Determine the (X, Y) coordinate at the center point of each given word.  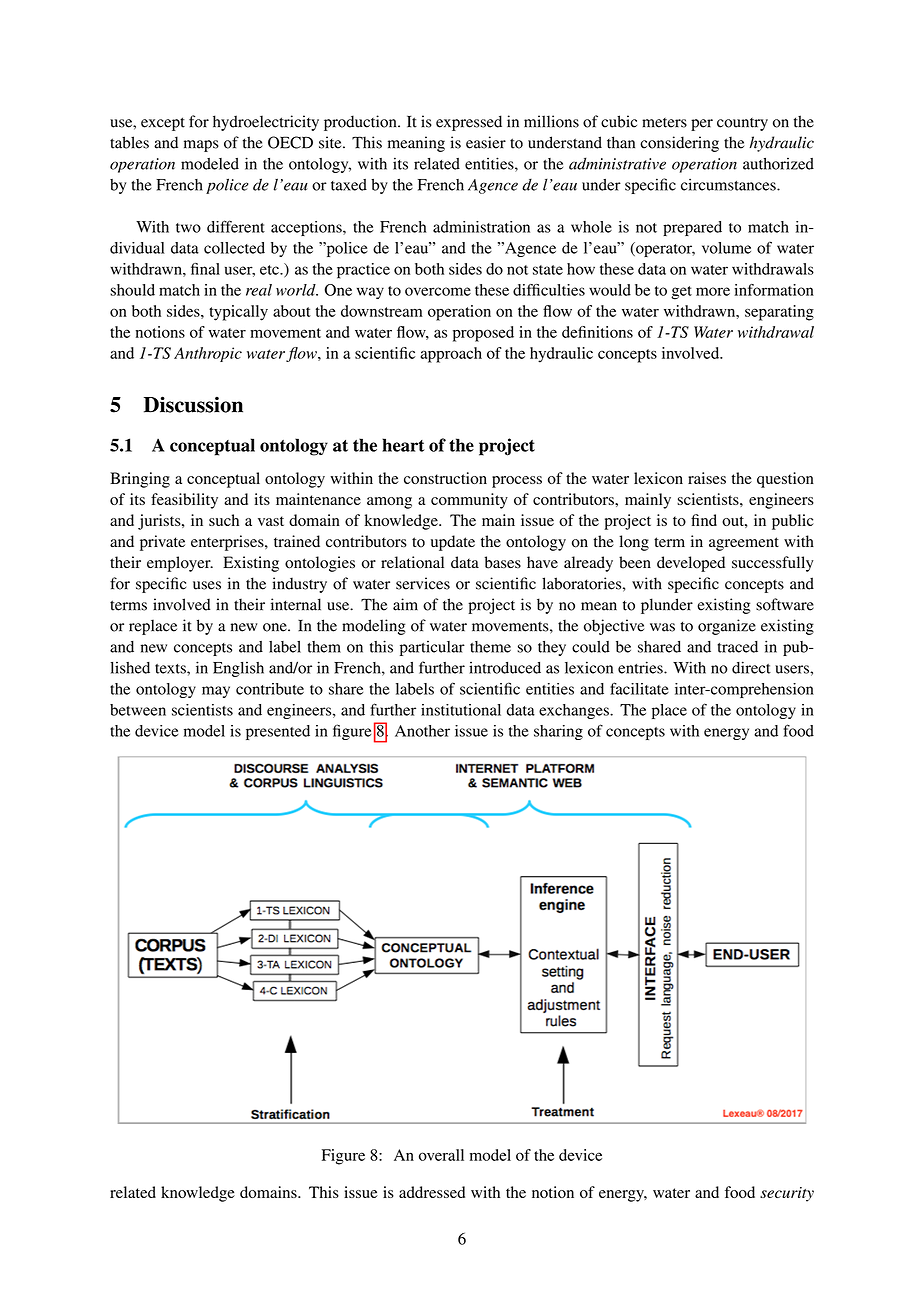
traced (737, 647)
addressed (432, 1192)
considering (679, 144)
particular (432, 648)
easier (486, 142)
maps (201, 146)
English (238, 669)
